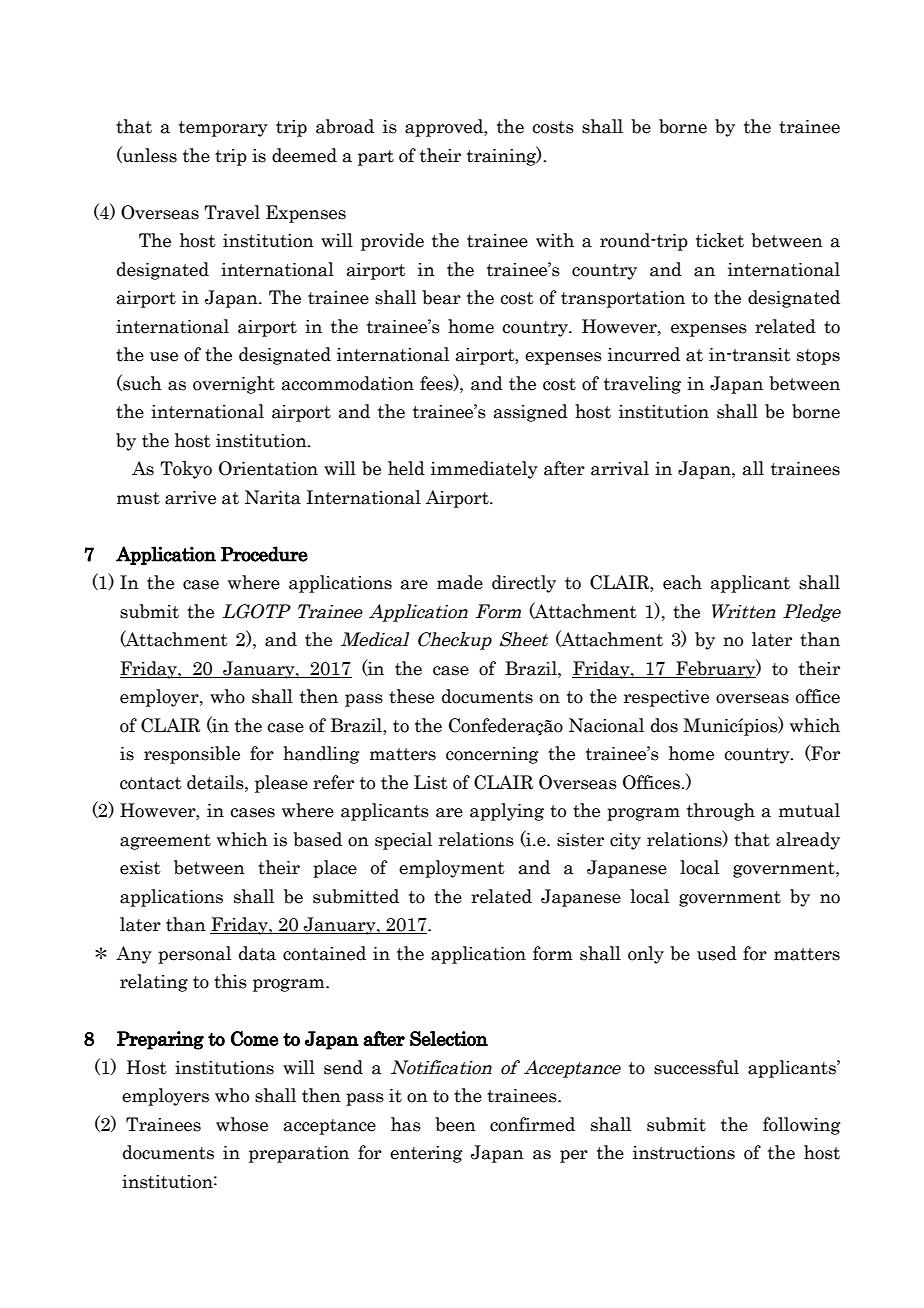 The image size is (924, 1308). Describe the element at coordinates (242, 1124) in the screenshot. I see `whose` at that location.
